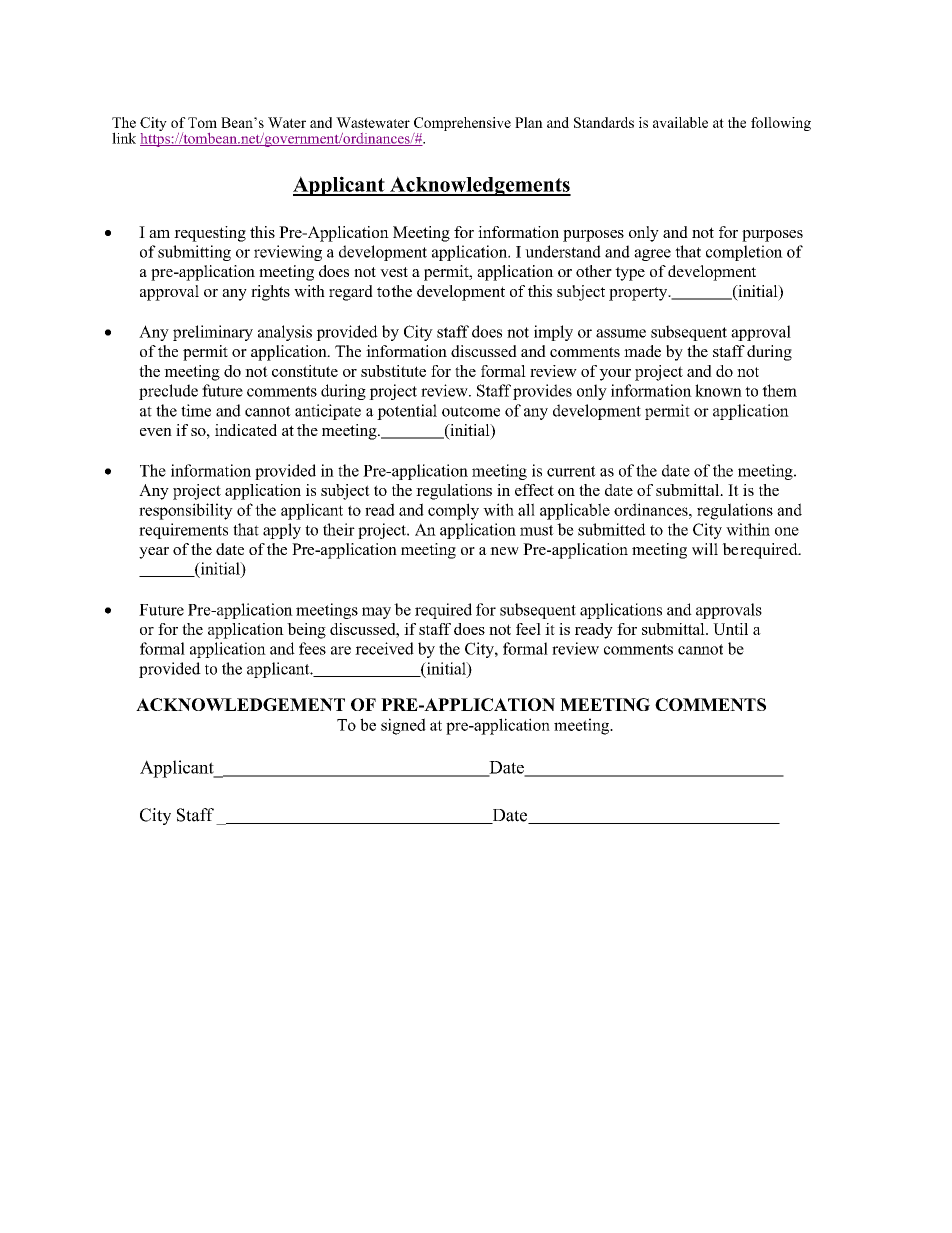 Image resolution: width=952 pixels, height=1233 pixels. I want to click on link, so click(124, 138).
